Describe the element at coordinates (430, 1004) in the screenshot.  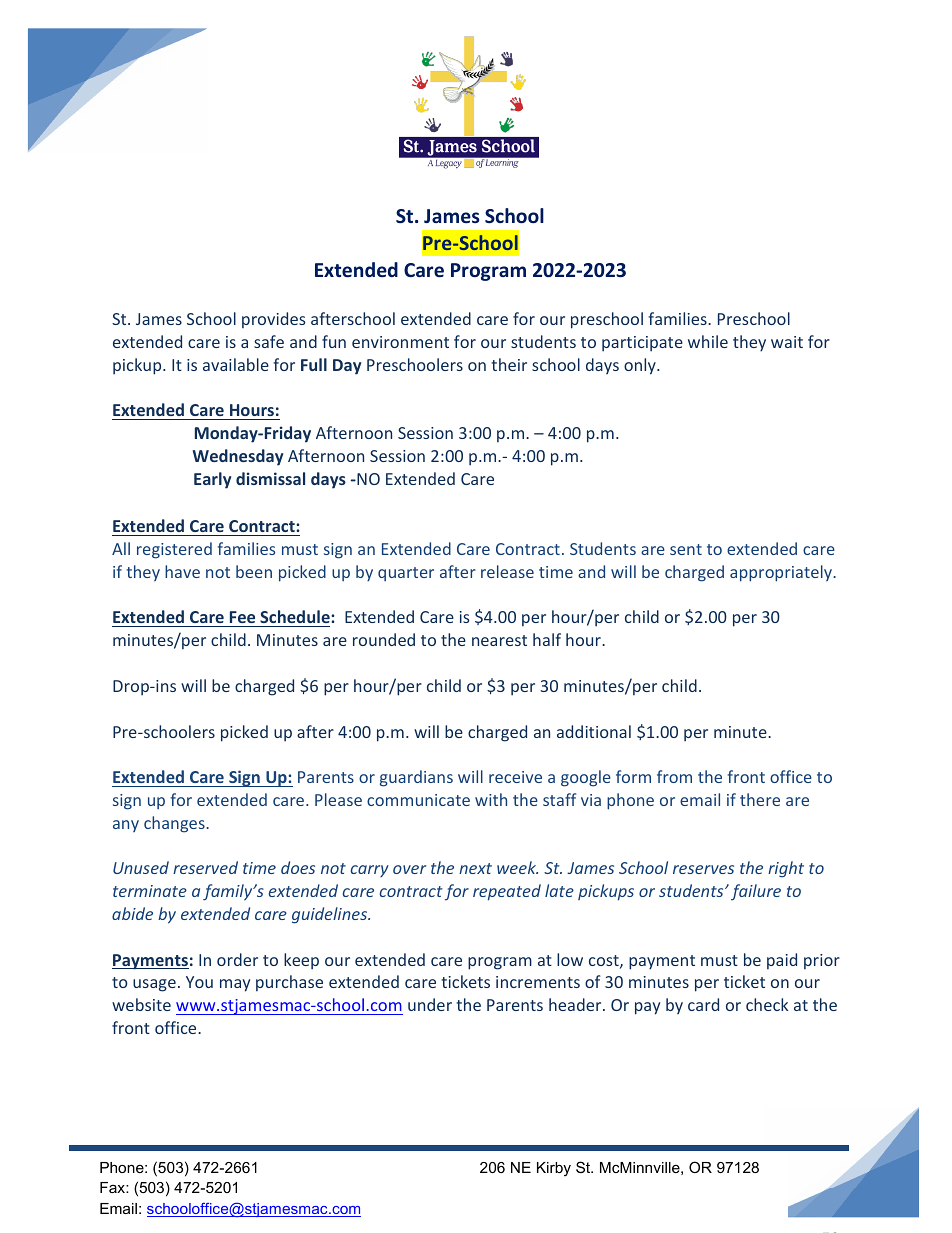
I see `under` at that location.
